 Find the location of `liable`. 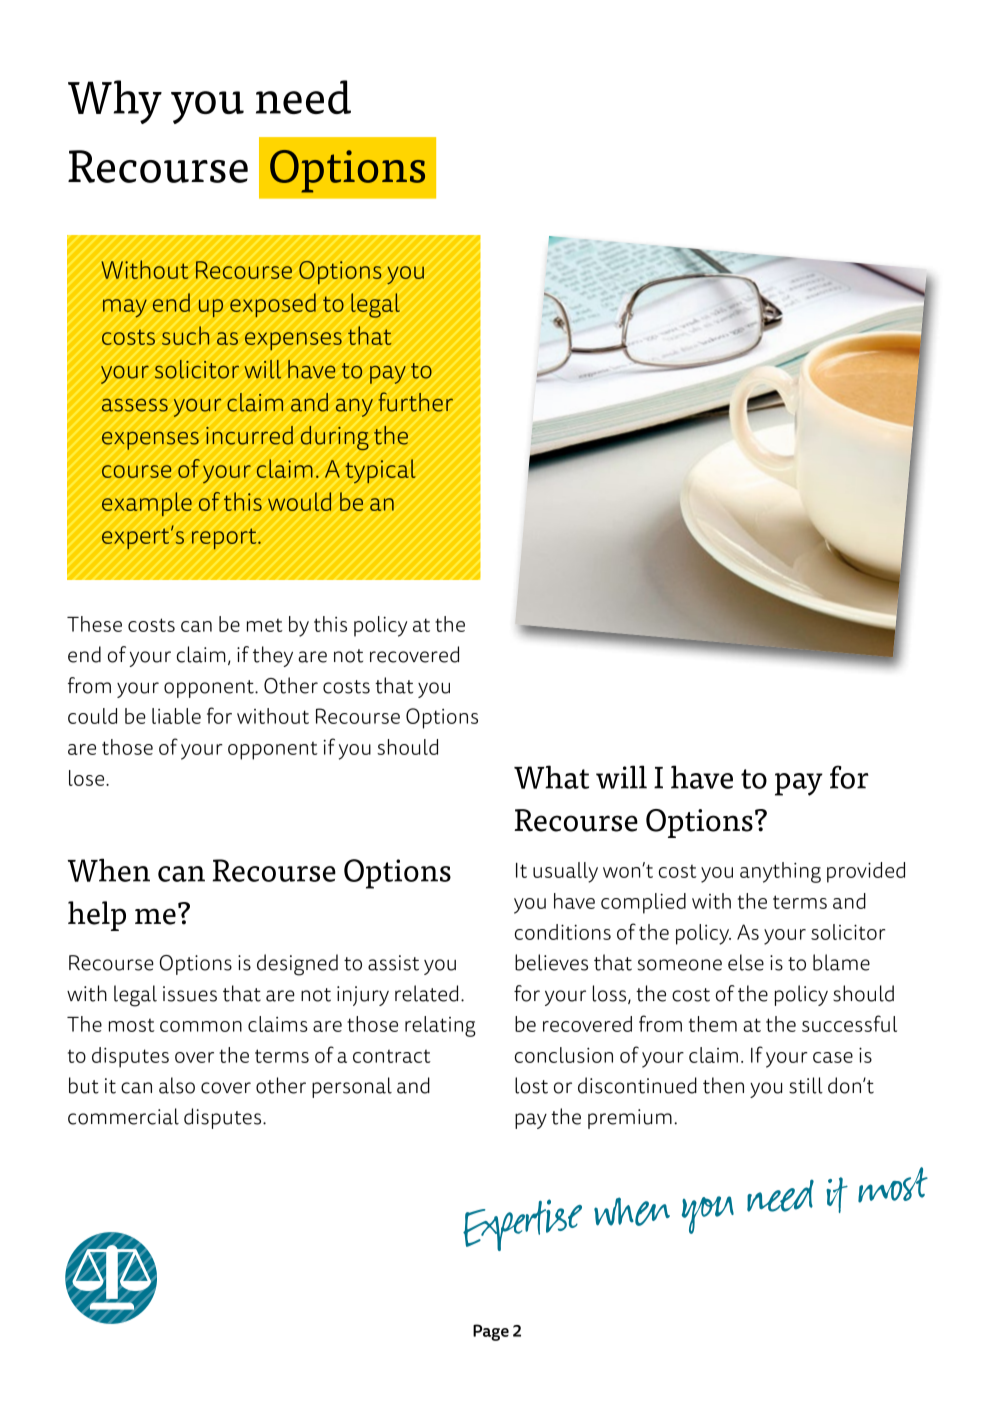

liable is located at coordinates (176, 716).
